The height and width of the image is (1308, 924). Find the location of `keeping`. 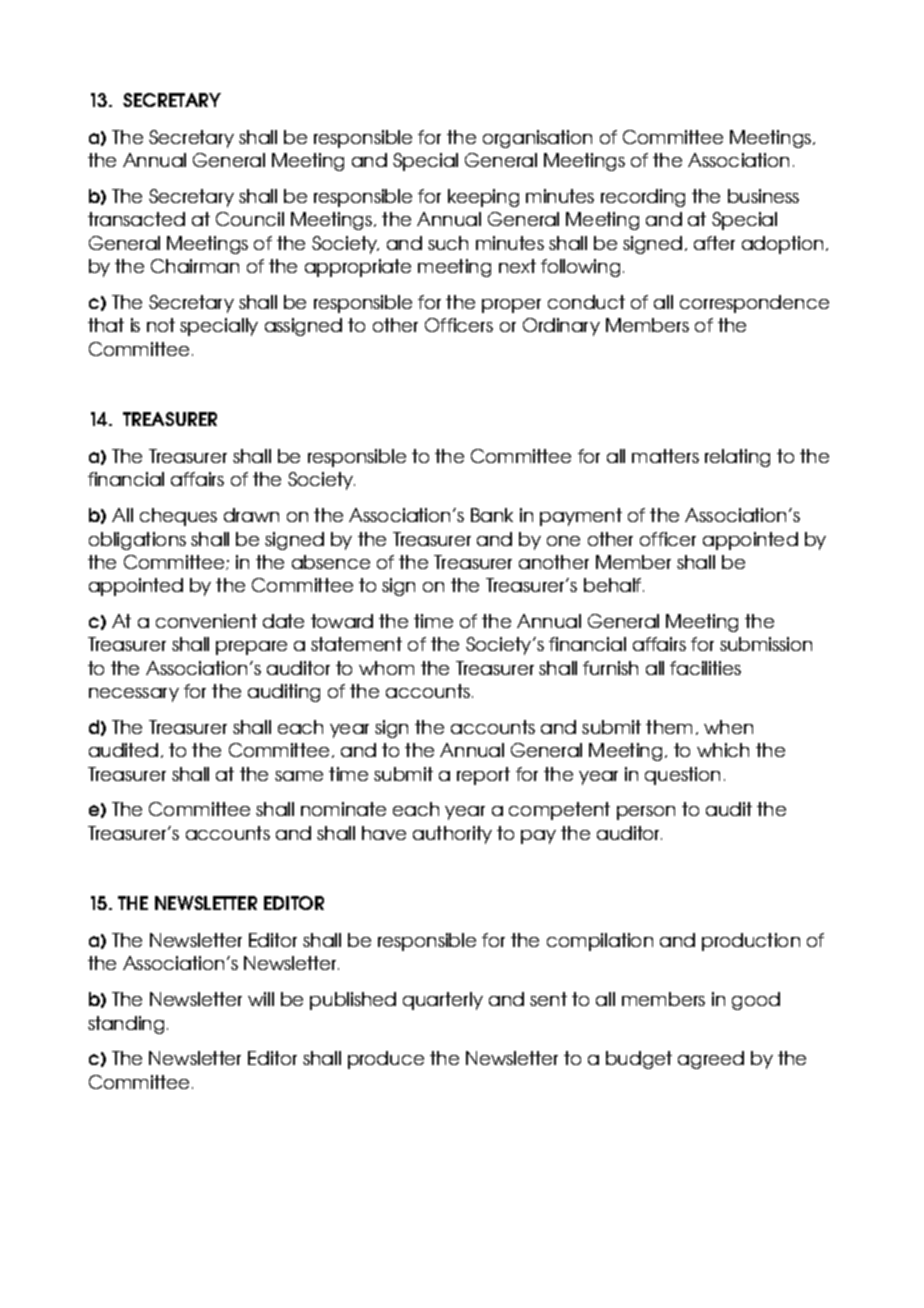

keeping is located at coordinates (483, 198).
